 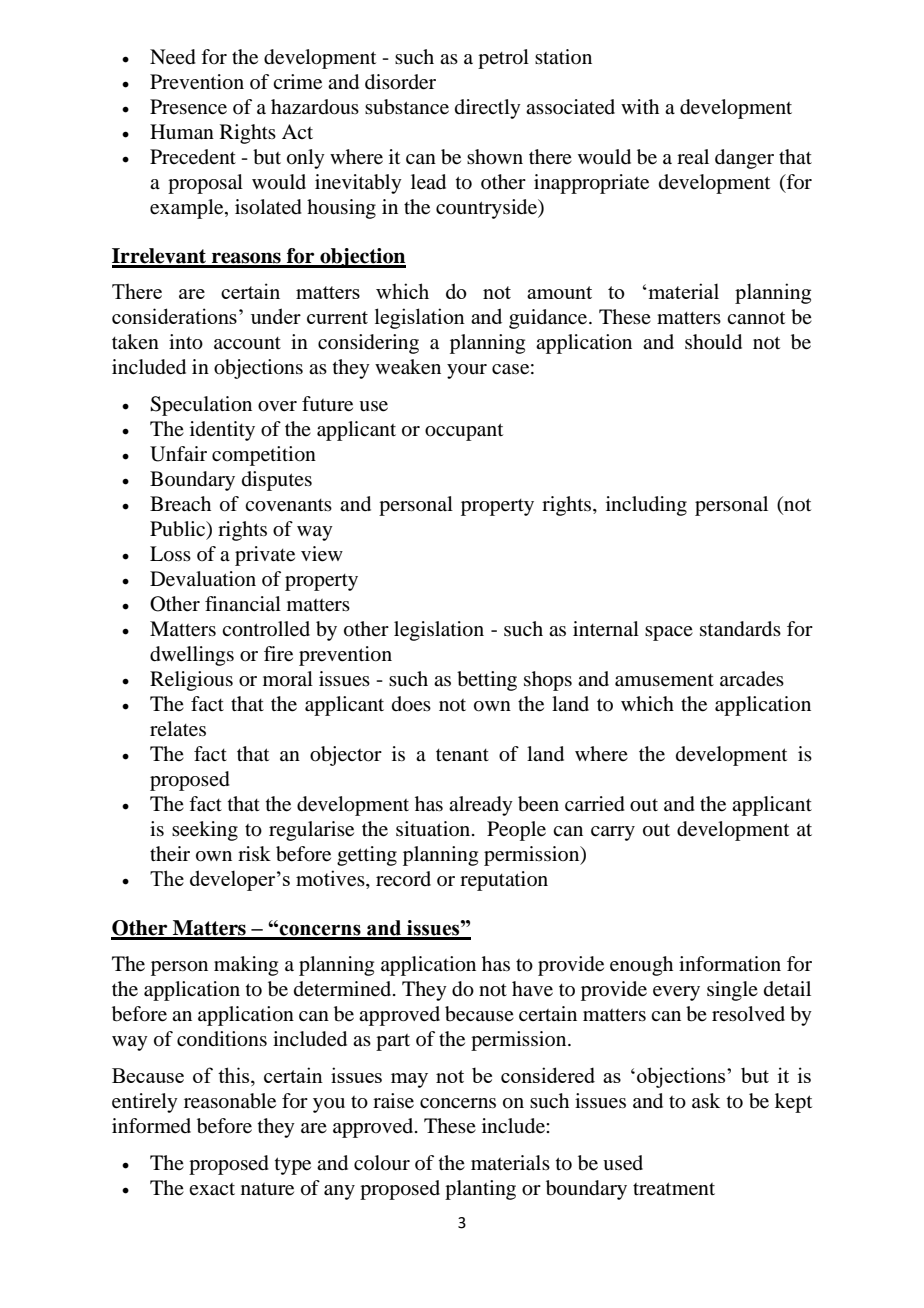 I want to click on standards, so click(x=740, y=629).
